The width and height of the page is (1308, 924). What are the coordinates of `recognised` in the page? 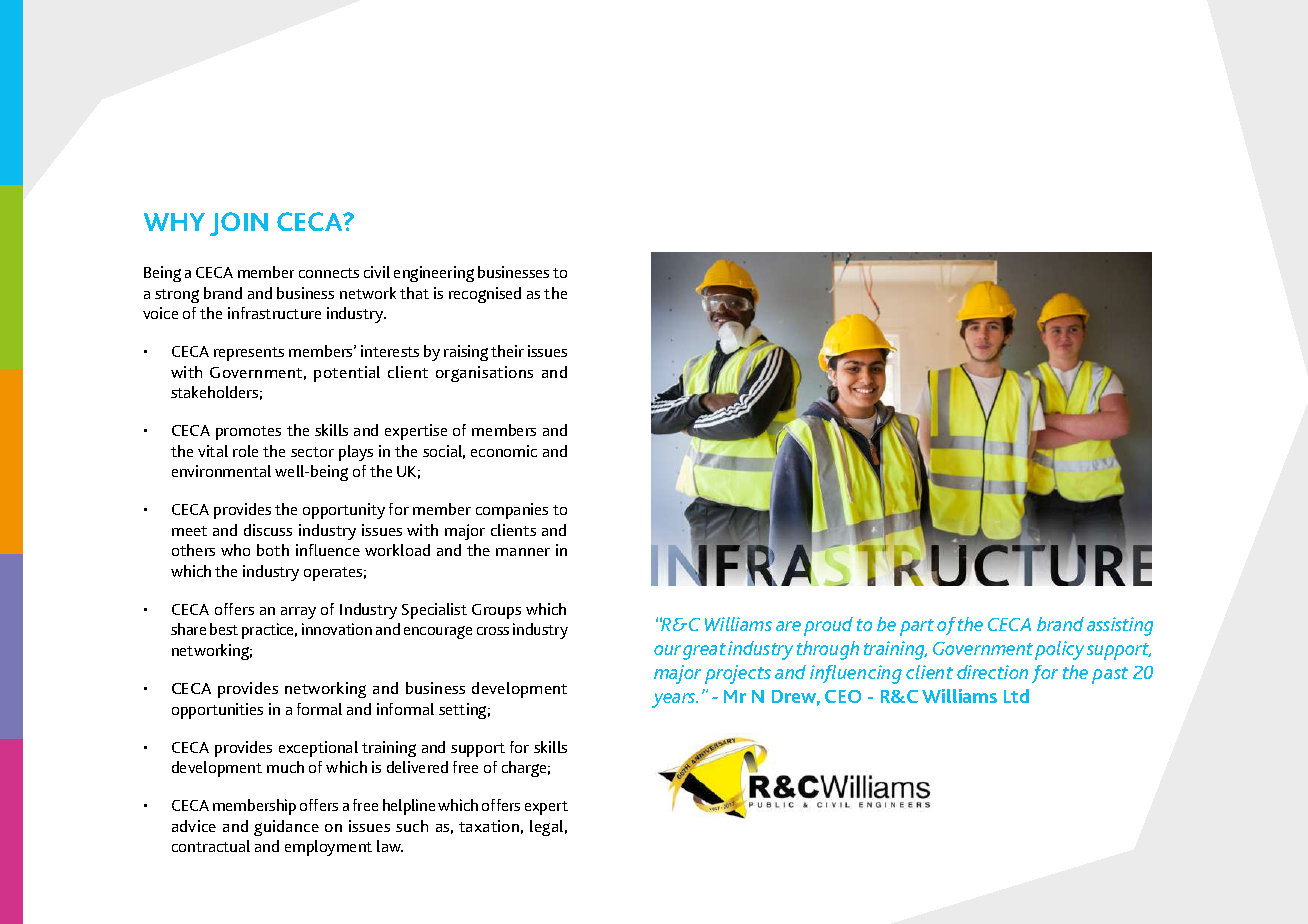 It's located at (485, 295).
